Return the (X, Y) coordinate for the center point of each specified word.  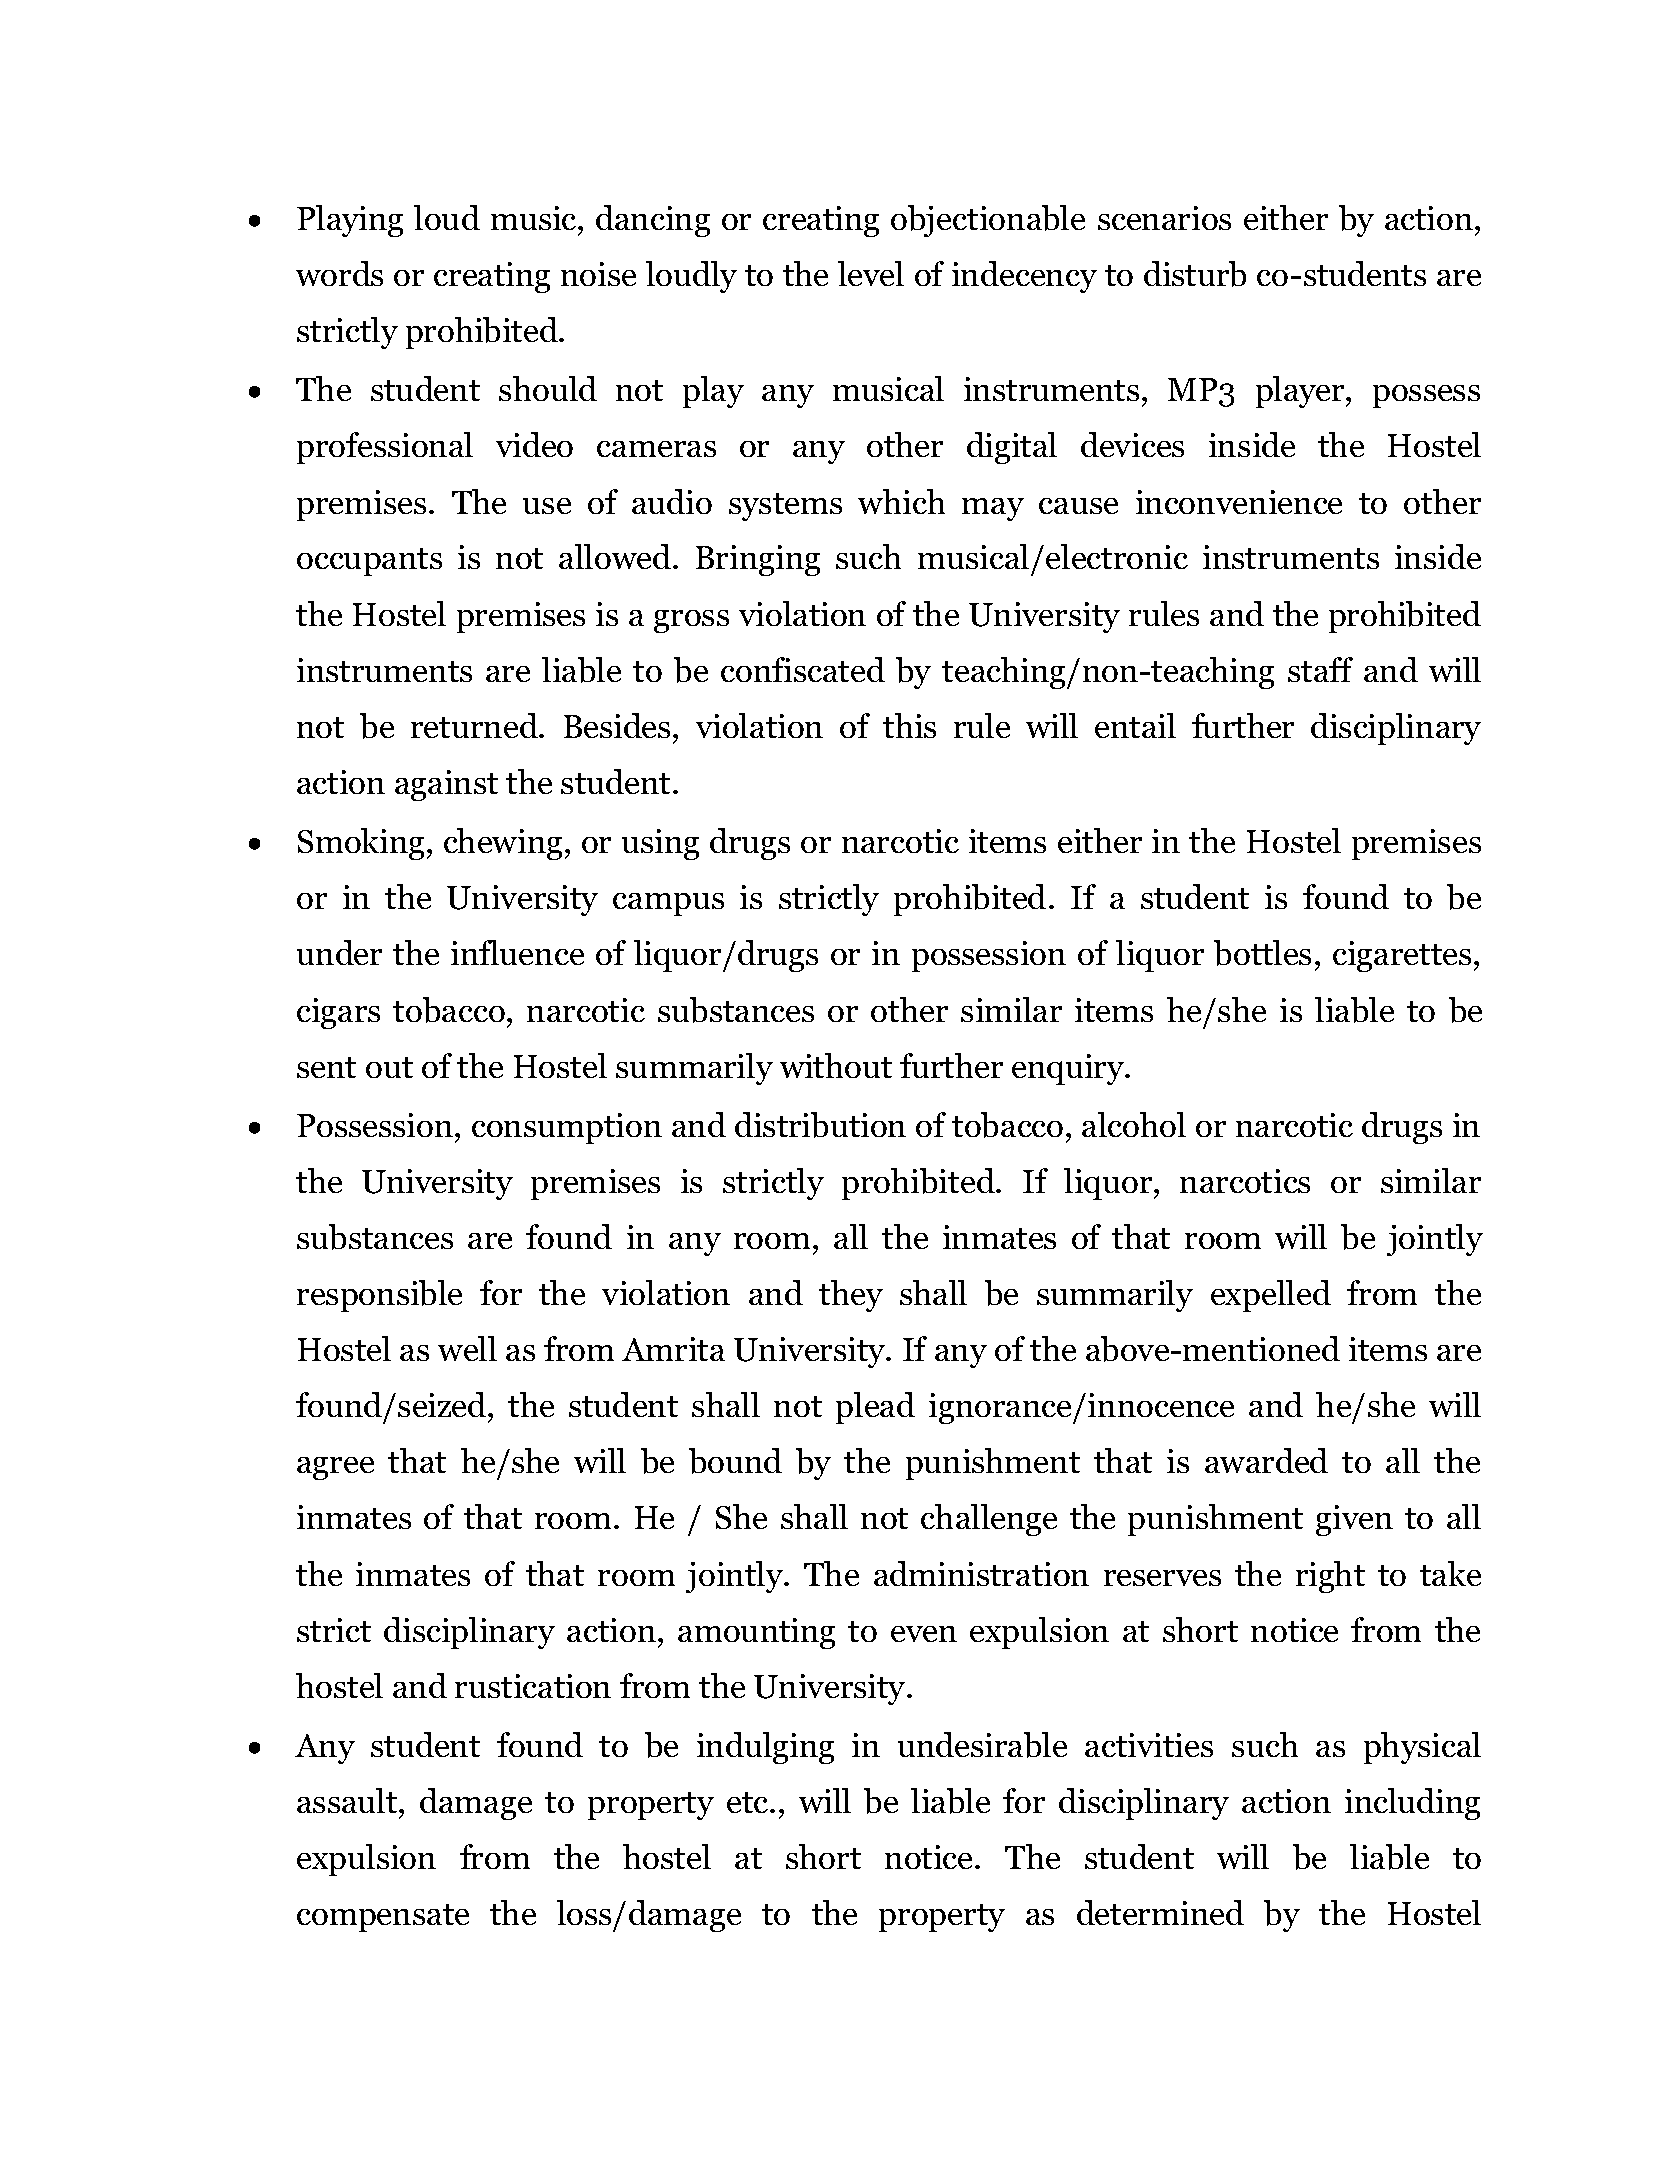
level (871, 273)
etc (749, 1802)
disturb (1195, 274)
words (339, 273)
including (1412, 1804)
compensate (383, 1918)
